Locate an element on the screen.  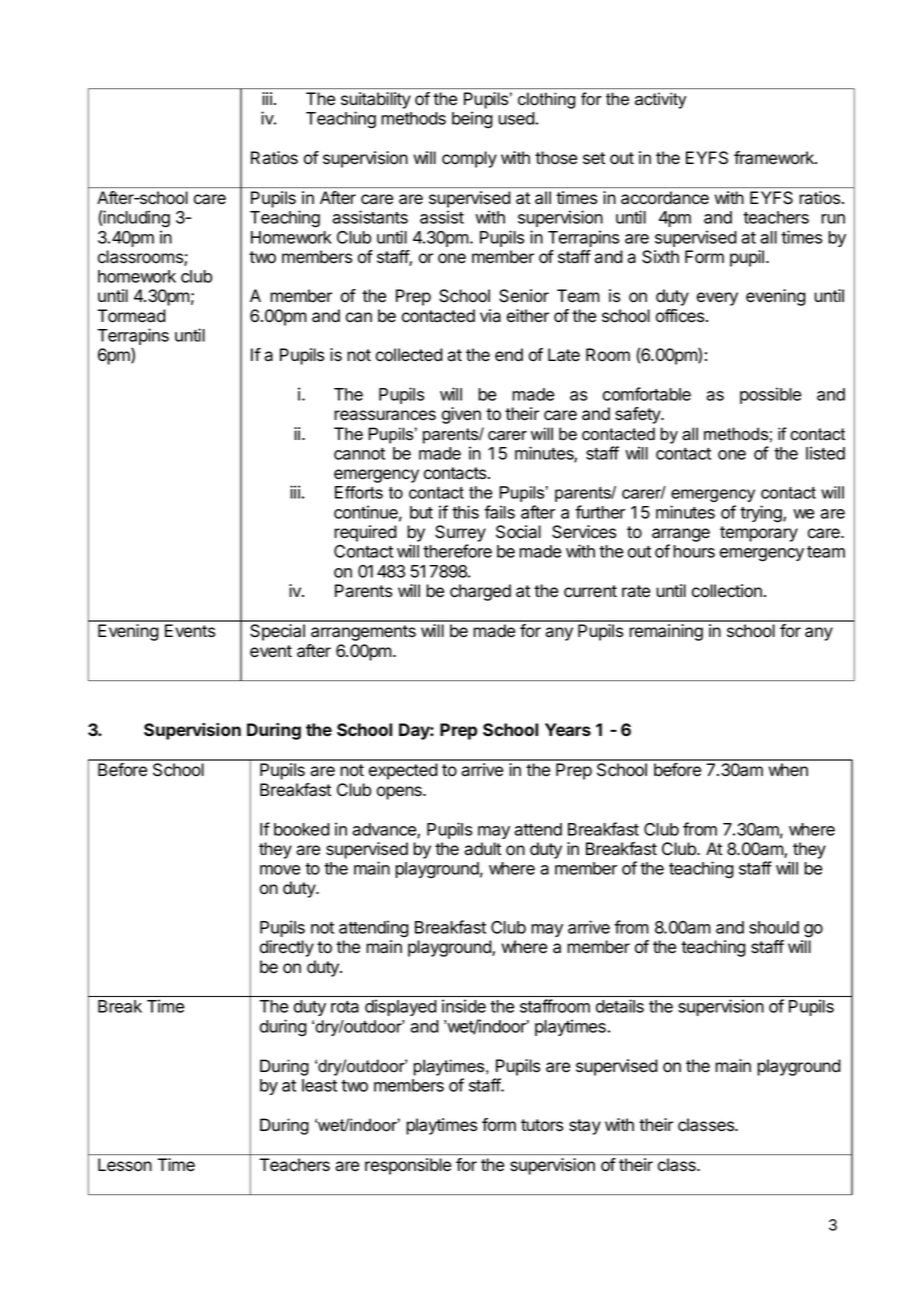
required is located at coordinates (365, 533).
